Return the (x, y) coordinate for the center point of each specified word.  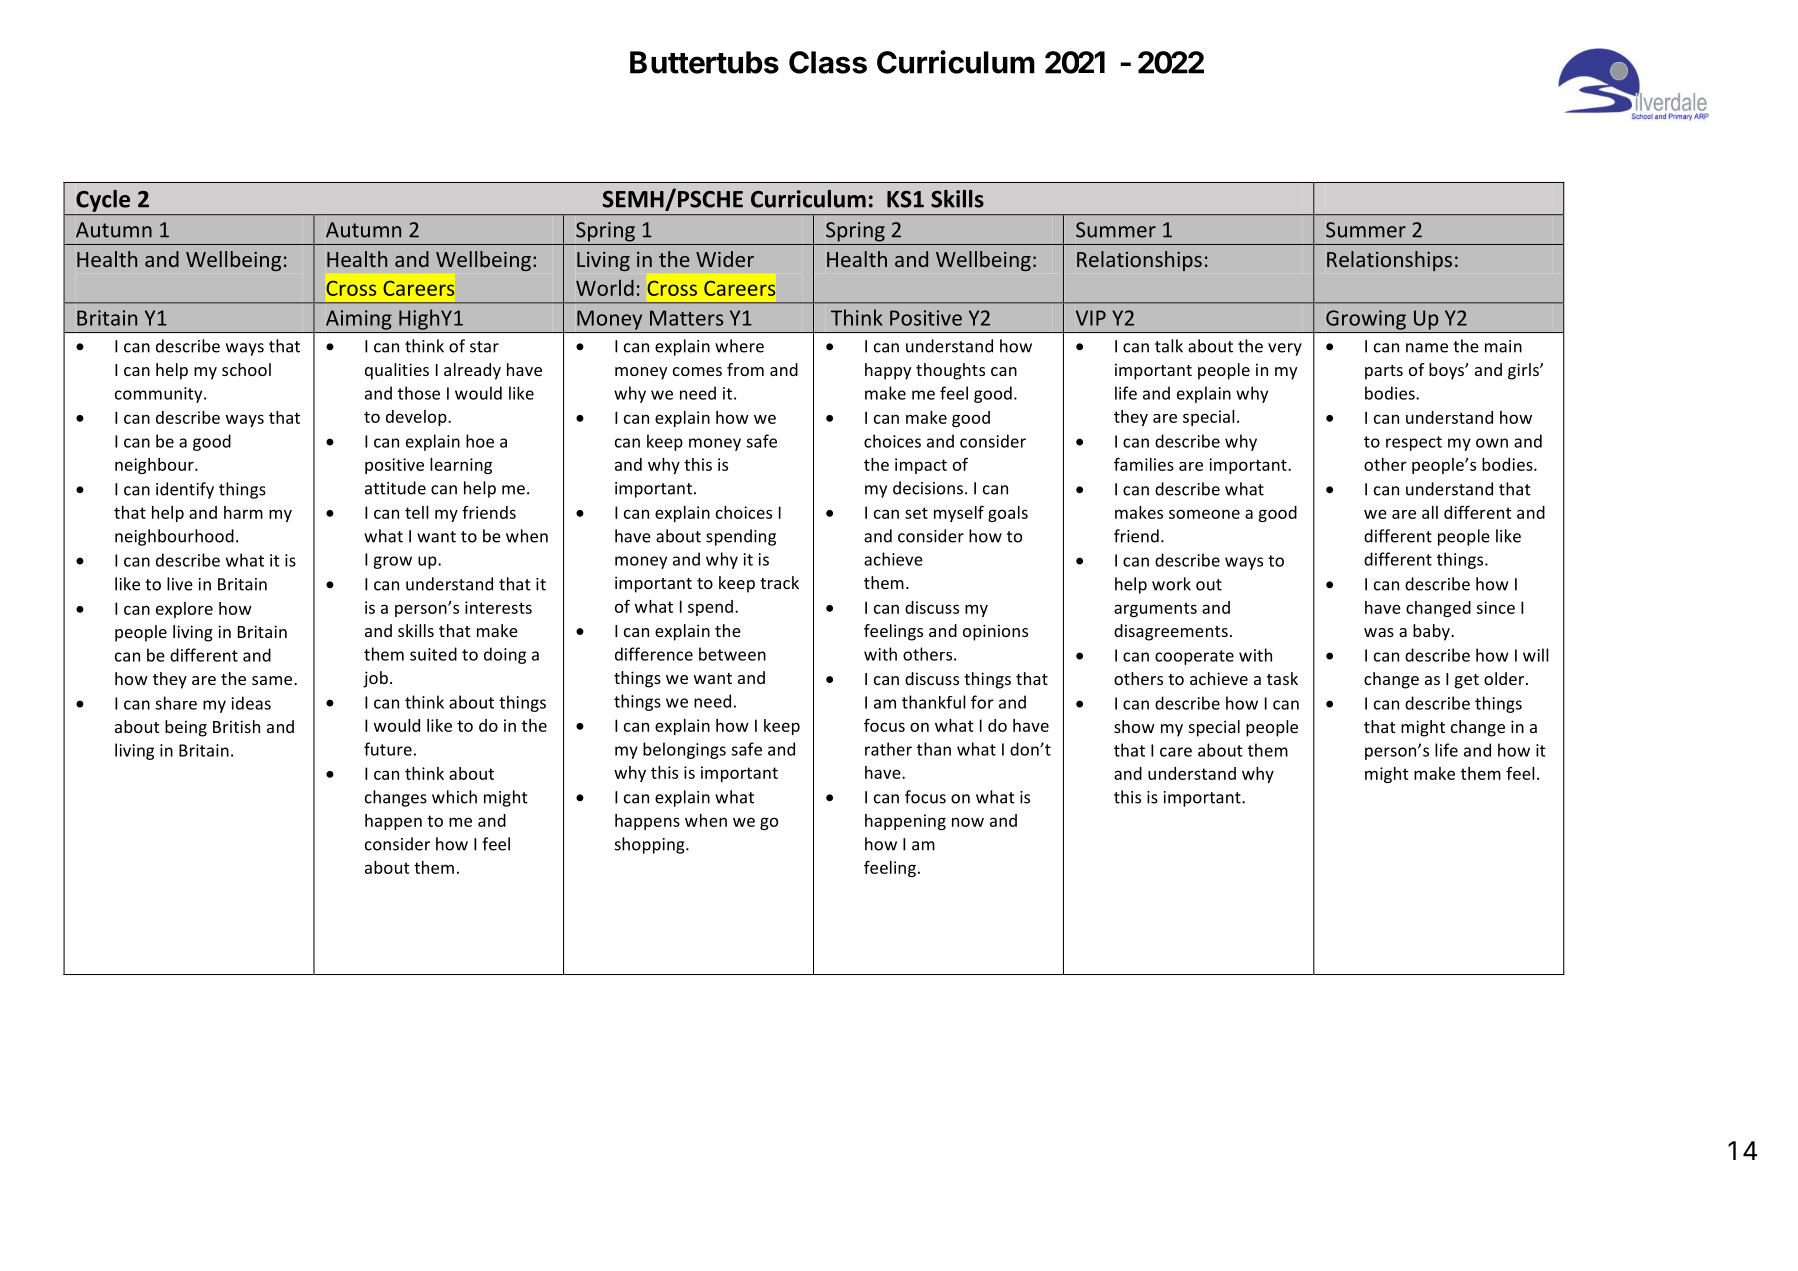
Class (828, 62)
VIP (1091, 318)
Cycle (103, 201)
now (968, 822)
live (180, 584)
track (779, 582)
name (1427, 348)
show (1134, 726)
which (454, 797)
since (1495, 607)
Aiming (359, 320)
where (739, 346)
